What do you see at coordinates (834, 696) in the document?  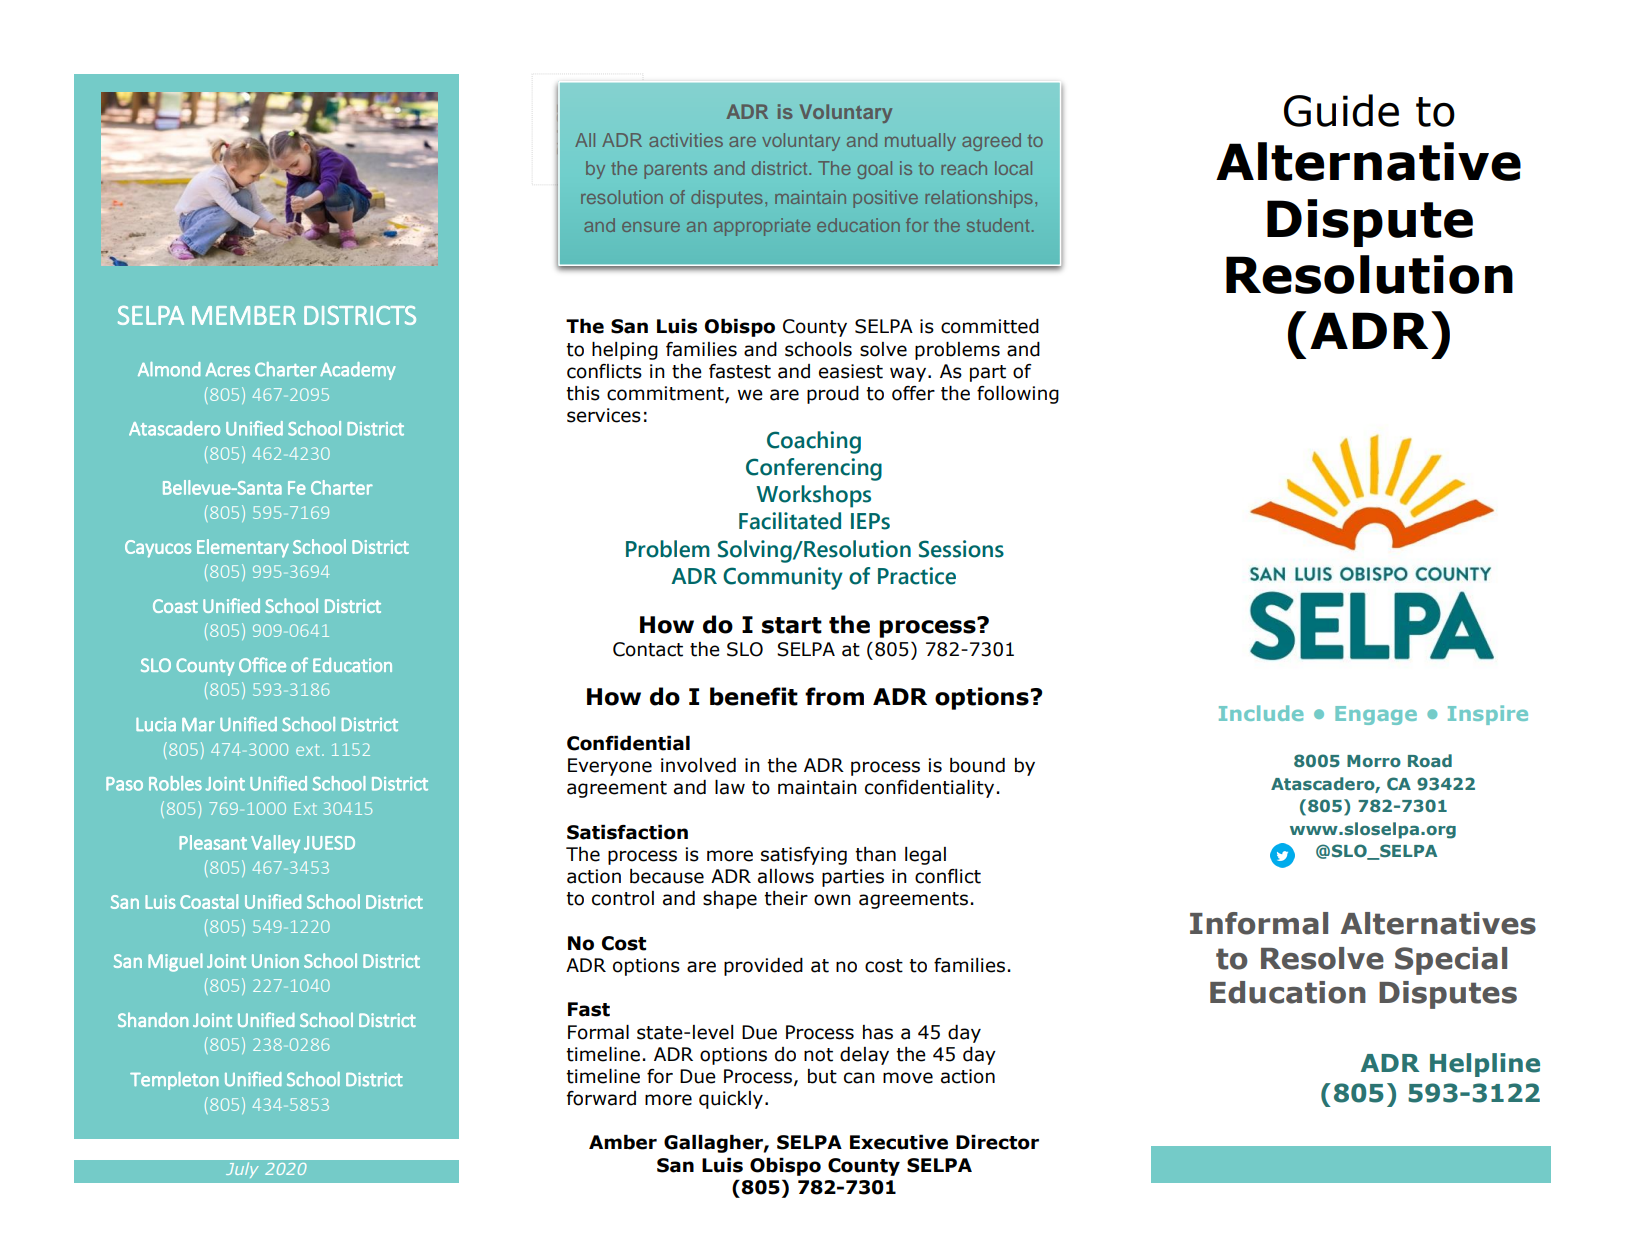 I see `from` at bounding box center [834, 696].
